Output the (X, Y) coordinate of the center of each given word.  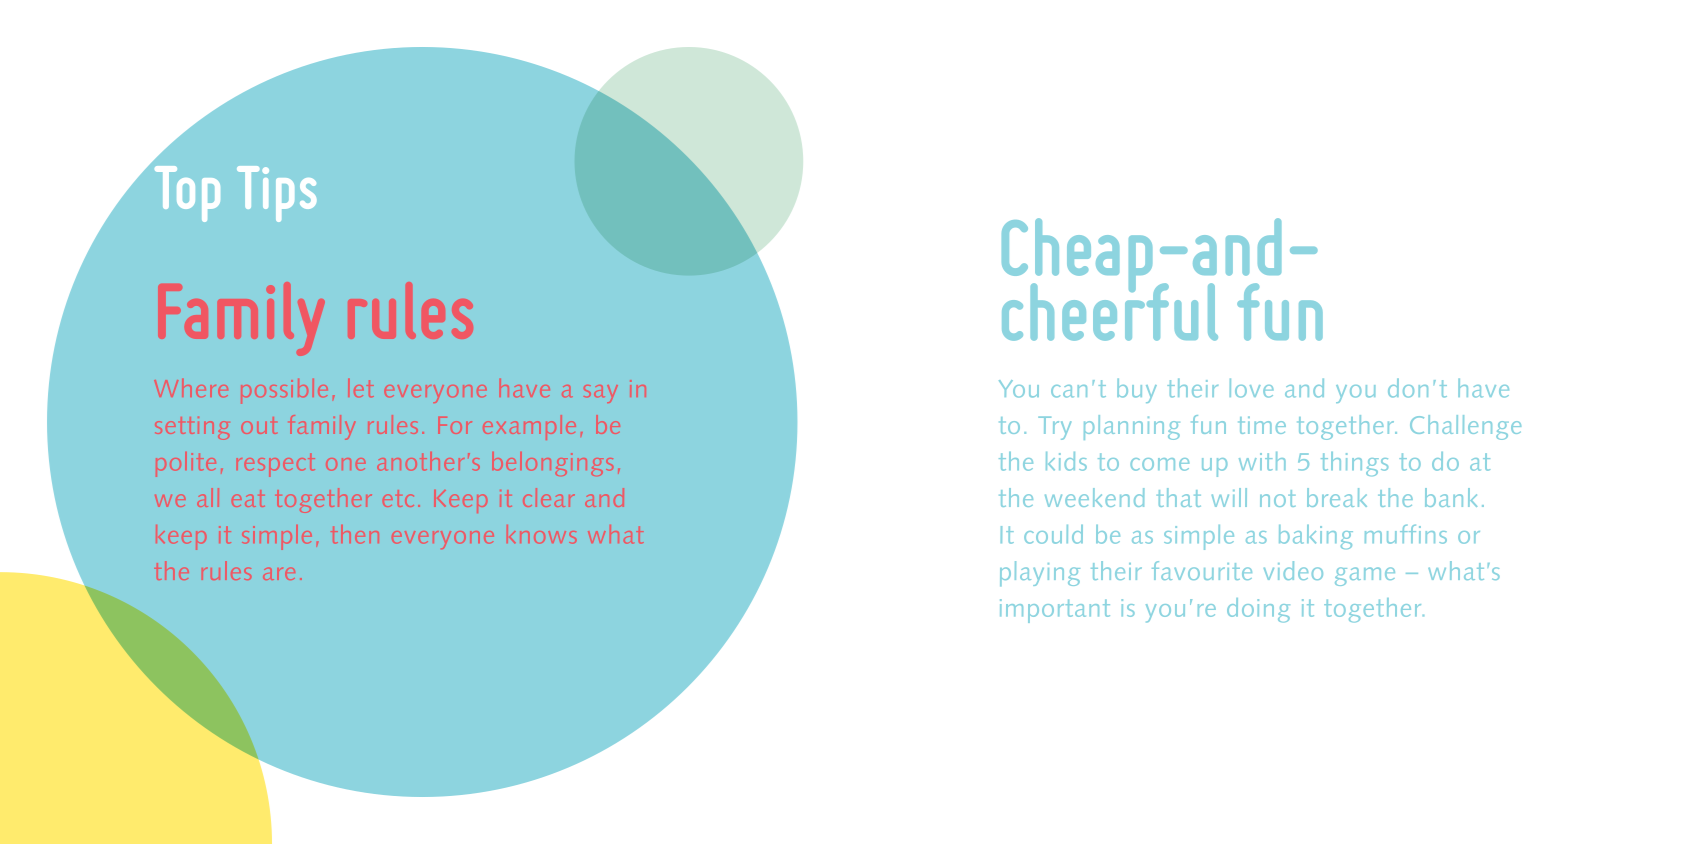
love (1252, 388)
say (601, 394)
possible (284, 391)
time (1262, 425)
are (279, 574)
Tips (276, 194)
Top (187, 194)
